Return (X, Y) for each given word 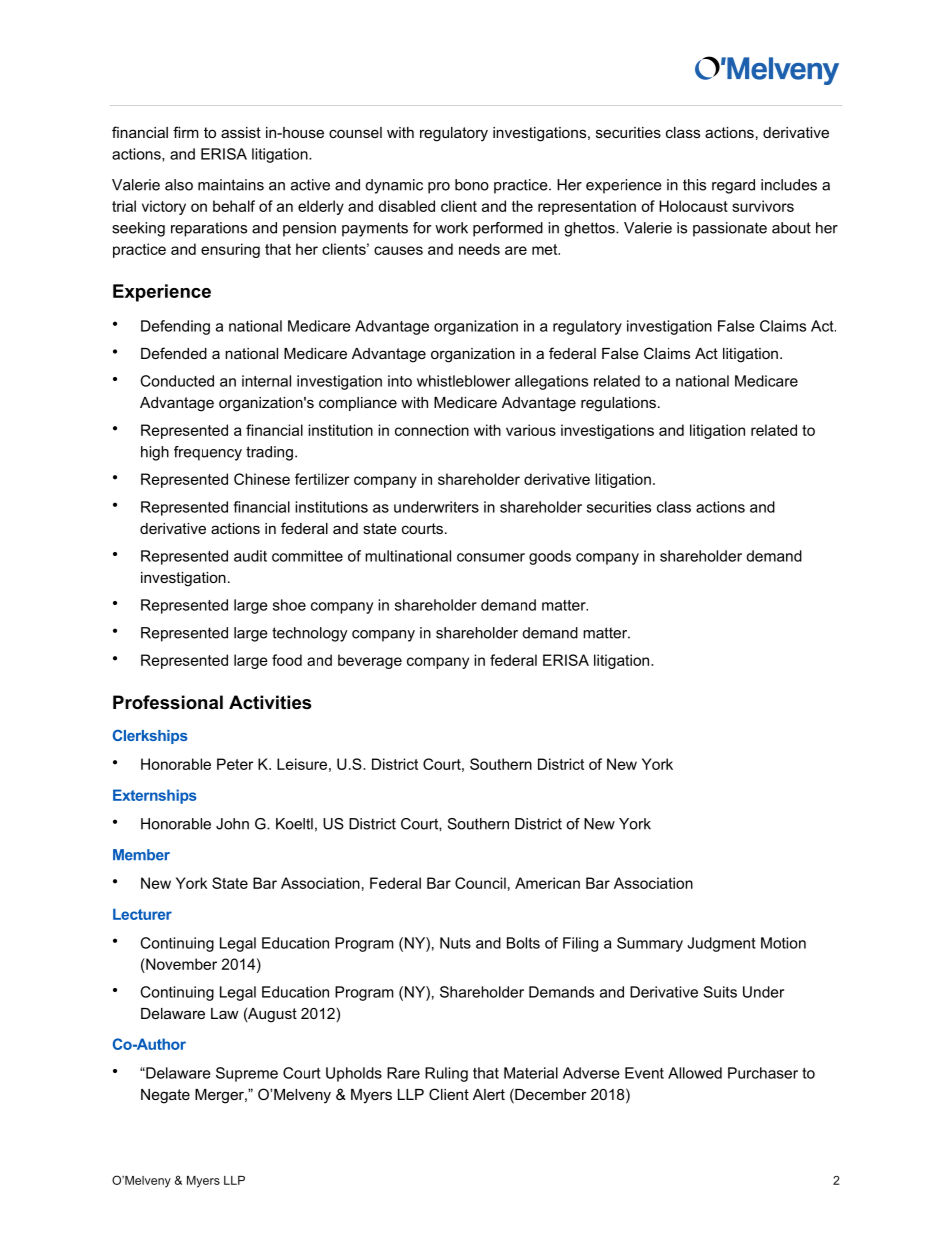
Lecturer (142, 914)
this (694, 185)
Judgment (722, 944)
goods (550, 557)
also (179, 185)
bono (472, 185)
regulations (618, 404)
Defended (174, 353)
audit (250, 556)
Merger (220, 1096)
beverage (370, 661)
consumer (491, 557)
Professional (168, 702)
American (547, 883)
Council (480, 883)
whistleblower (463, 381)
